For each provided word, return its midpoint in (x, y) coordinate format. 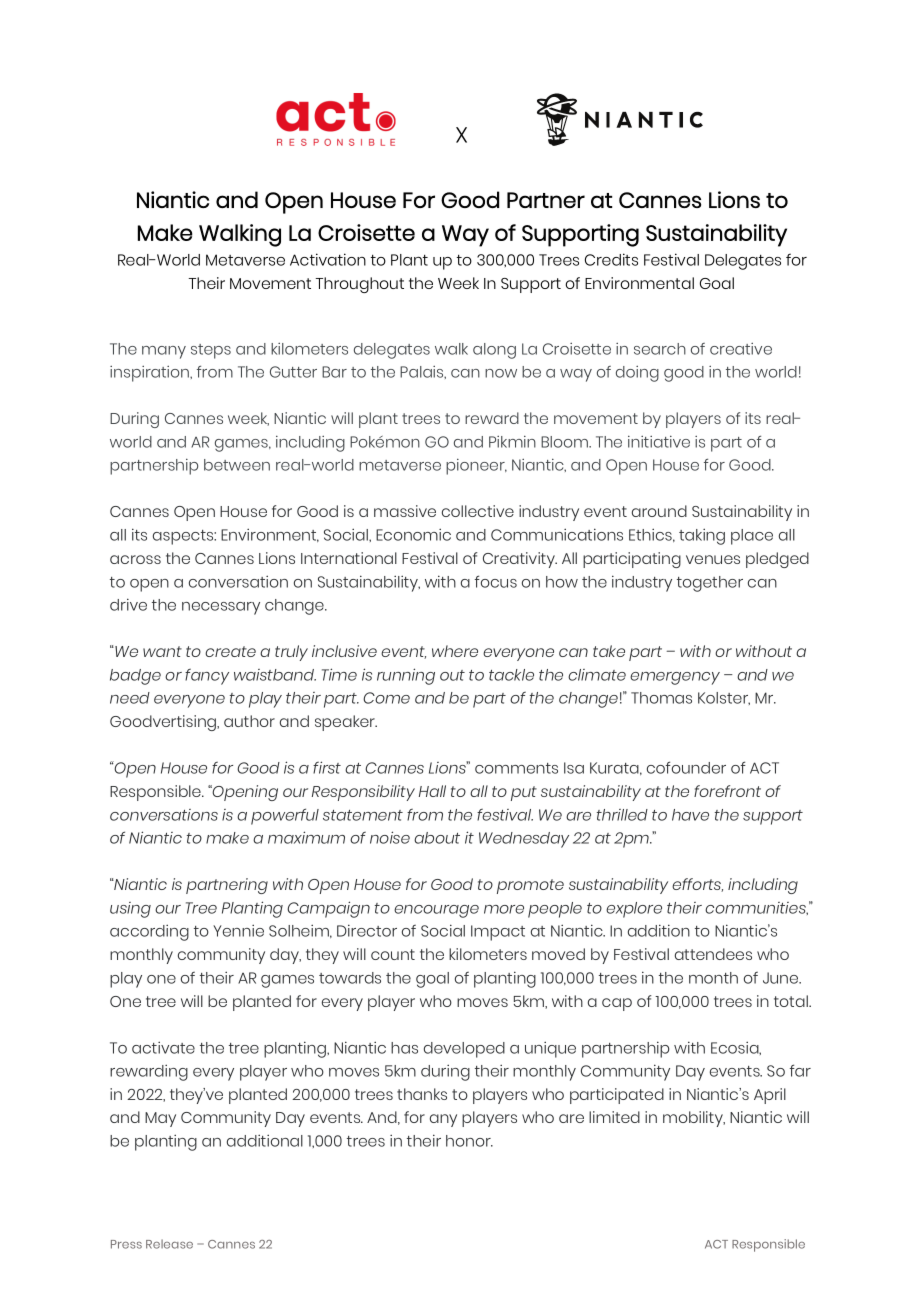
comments (516, 768)
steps (211, 351)
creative (741, 349)
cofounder (686, 767)
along (494, 351)
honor (469, 1141)
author (249, 721)
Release (169, 1244)
